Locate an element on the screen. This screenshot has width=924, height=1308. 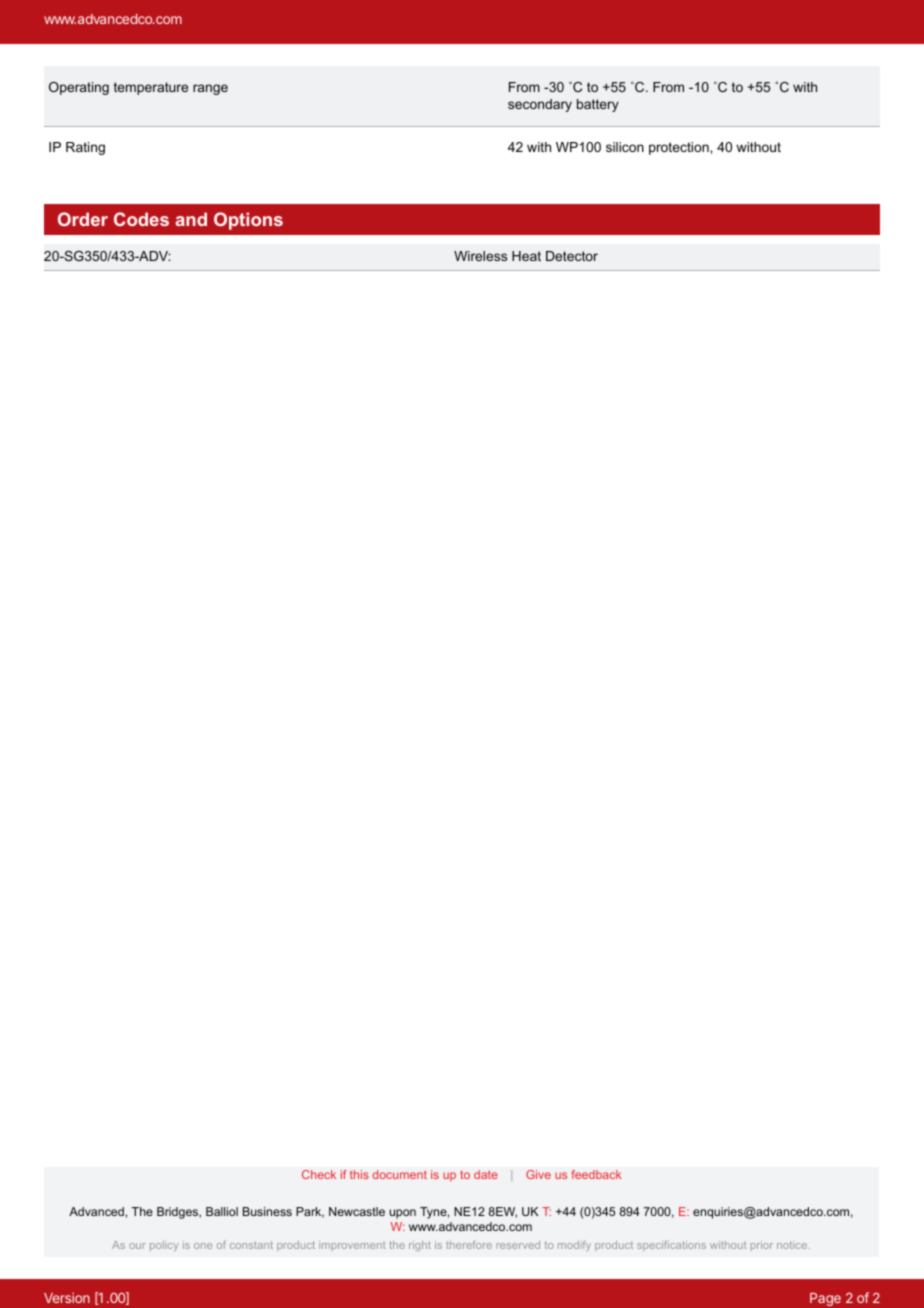
feedback is located at coordinates (597, 1174).
